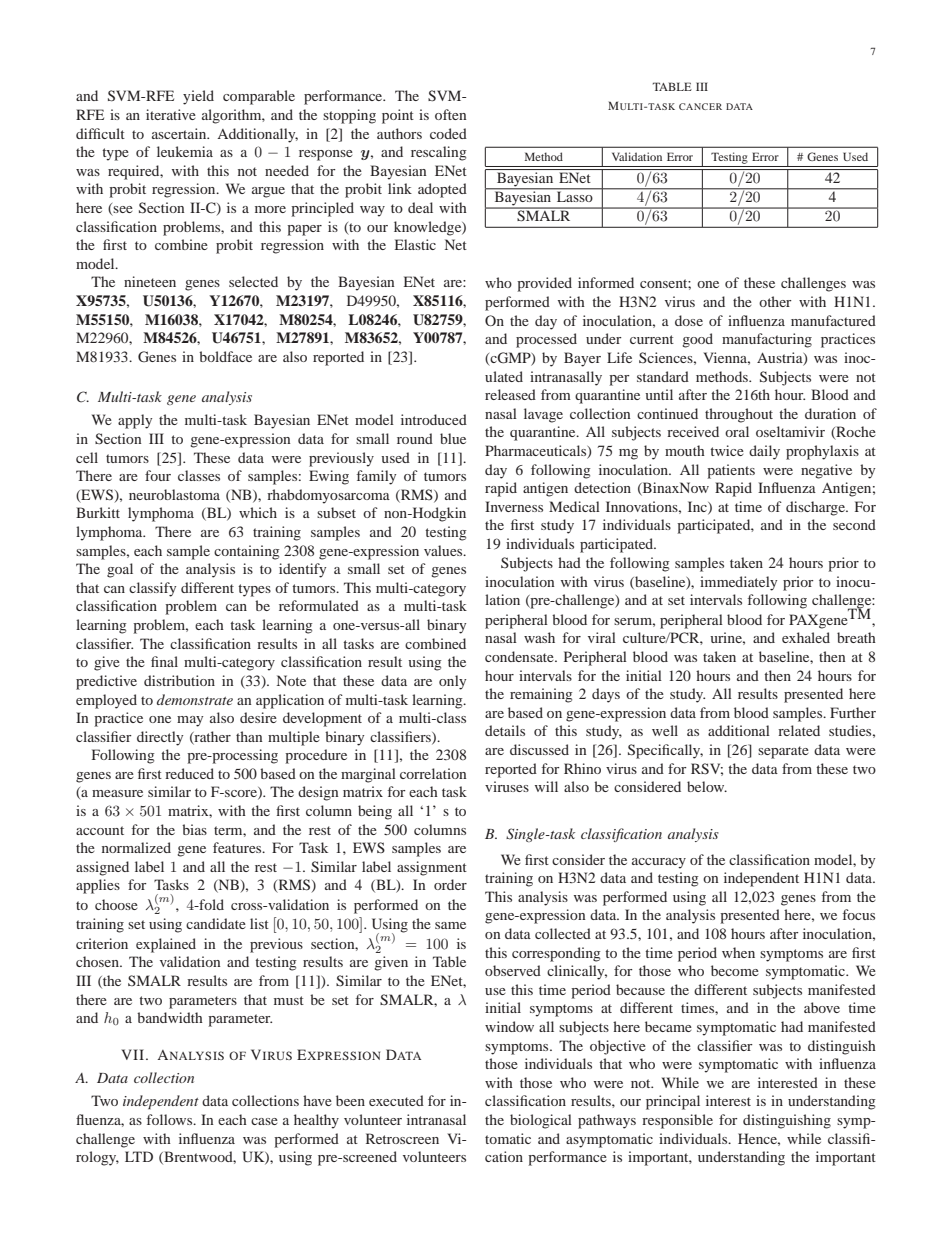 The width and height of the screenshot is (952, 1233). I want to click on wash, so click(539, 637).
